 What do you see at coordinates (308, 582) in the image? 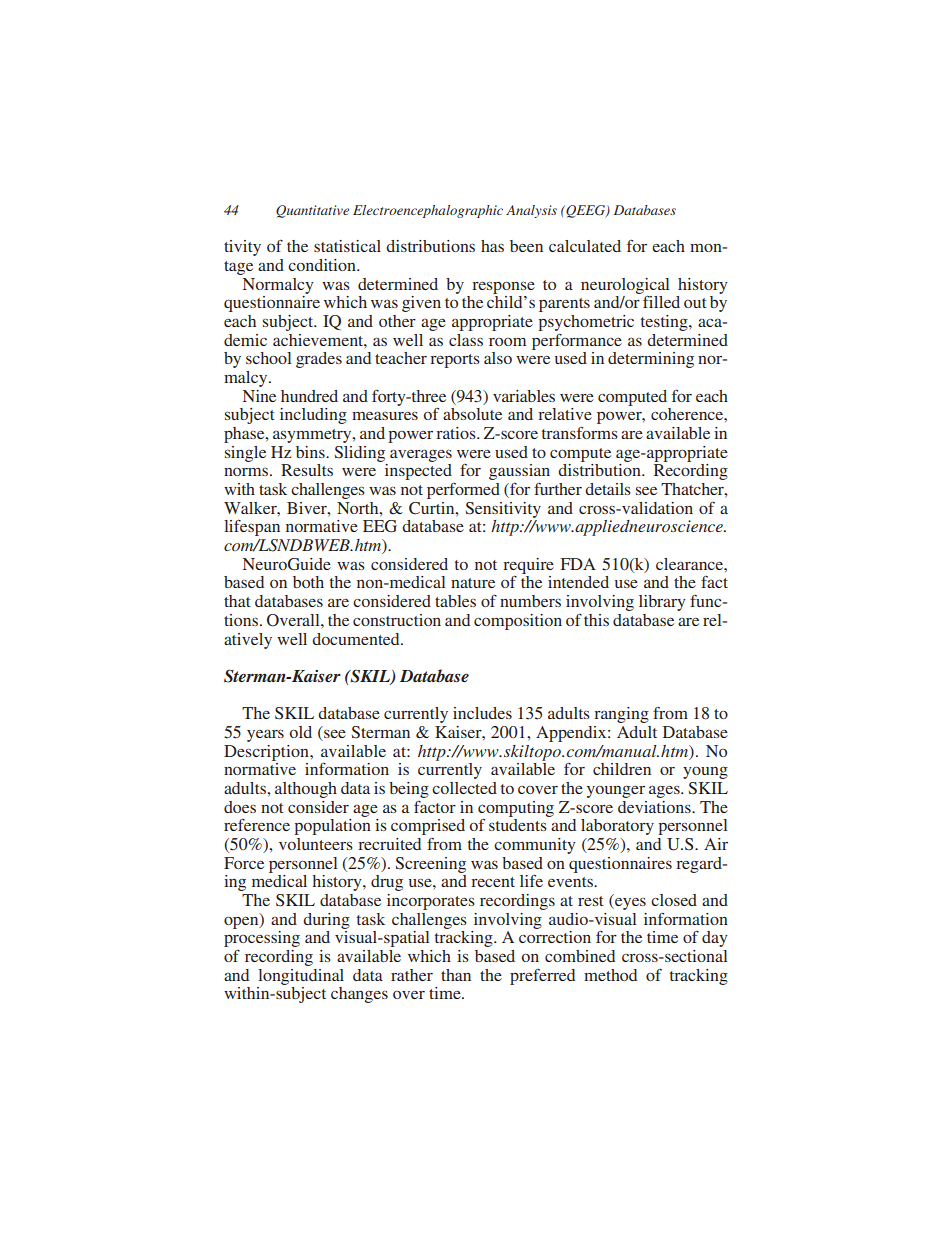
I see `both` at bounding box center [308, 582].
